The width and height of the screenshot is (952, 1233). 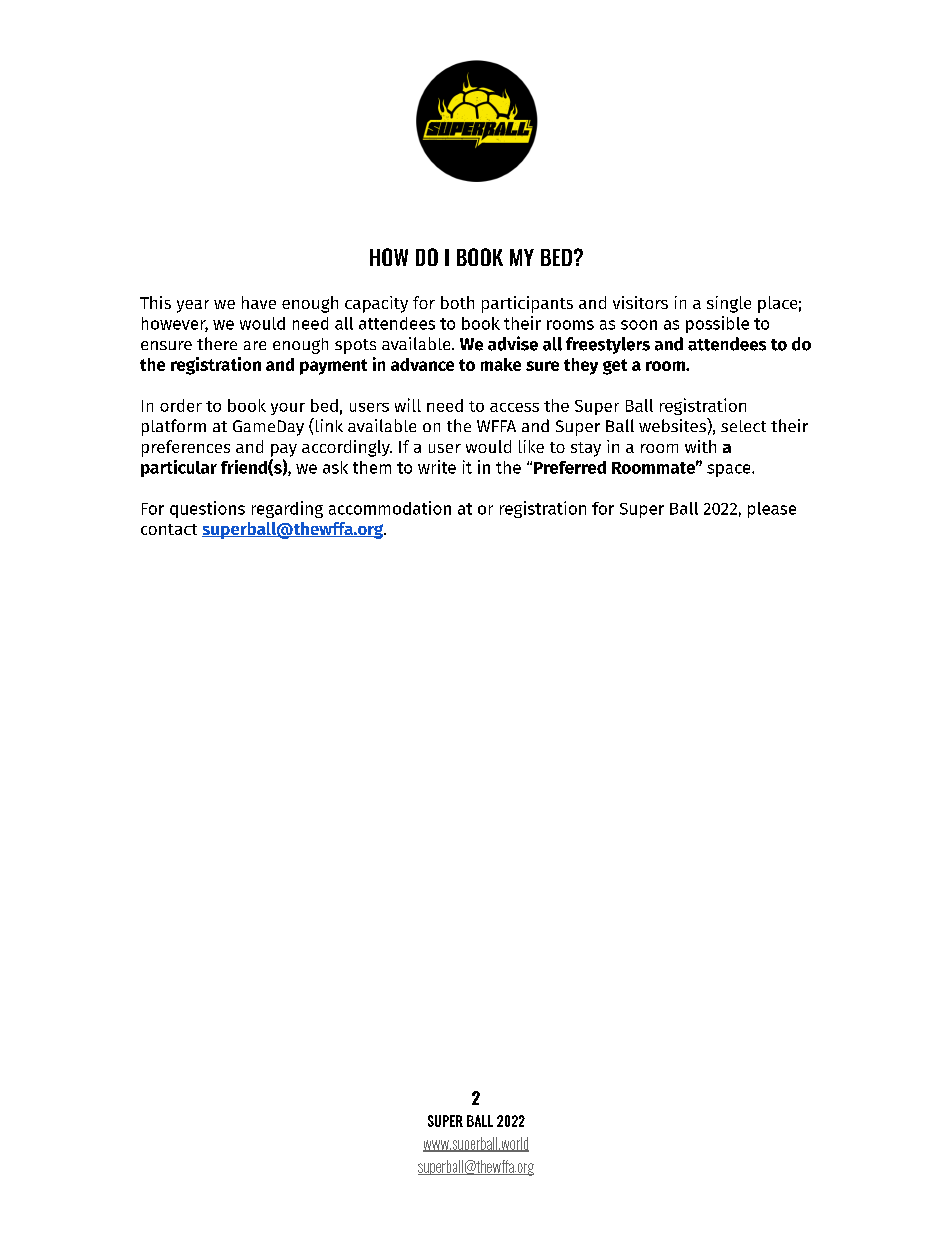 What do you see at coordinates (169, 529) in the screenshot?
I see `contact` at bounding box center [169, 529].
